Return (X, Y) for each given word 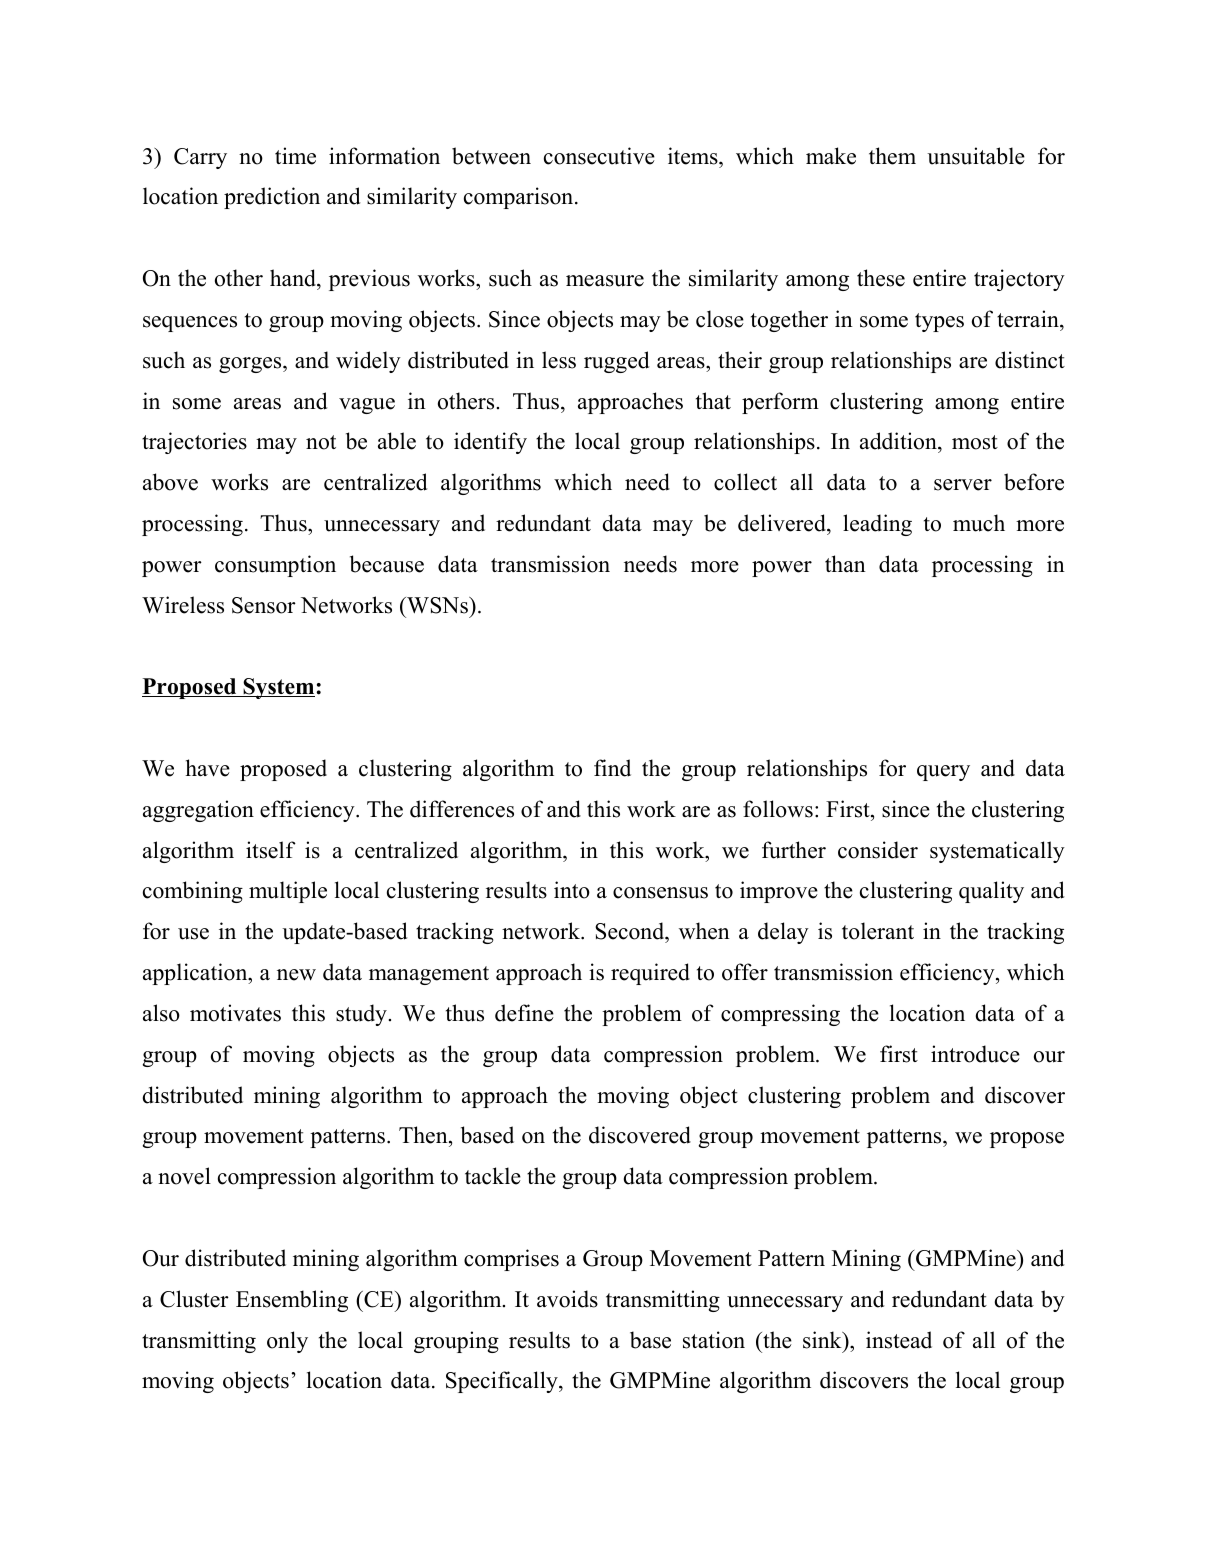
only (287, 1342)
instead (899, 1340)
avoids (567, 1299)
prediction (272, 198)
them (892, 156)
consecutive (599, 156)
